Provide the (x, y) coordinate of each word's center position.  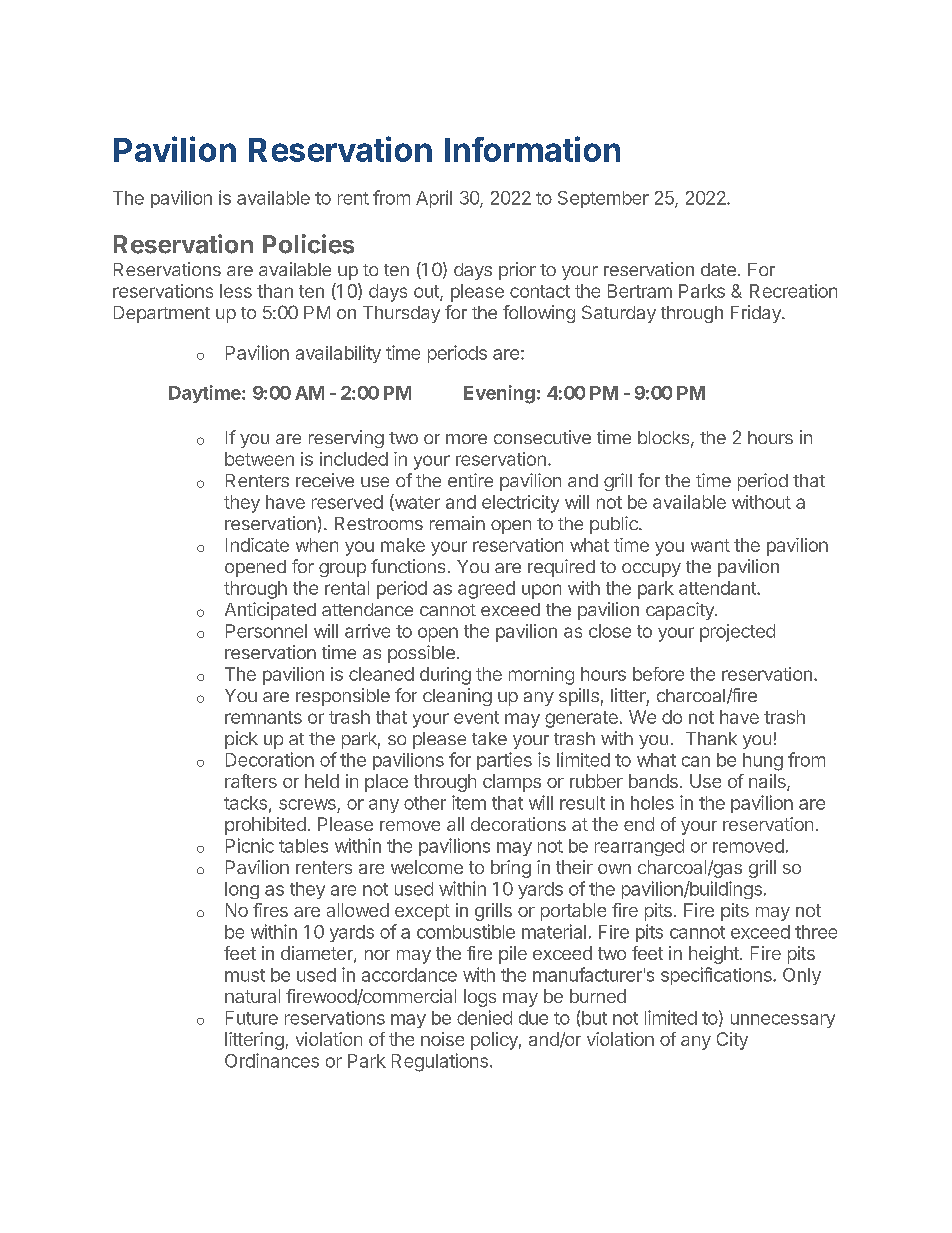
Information (532, 149)
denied (484, 1017)
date (718, 269)
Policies (308, 244)
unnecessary (783, 1021)
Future (252, 1018)
